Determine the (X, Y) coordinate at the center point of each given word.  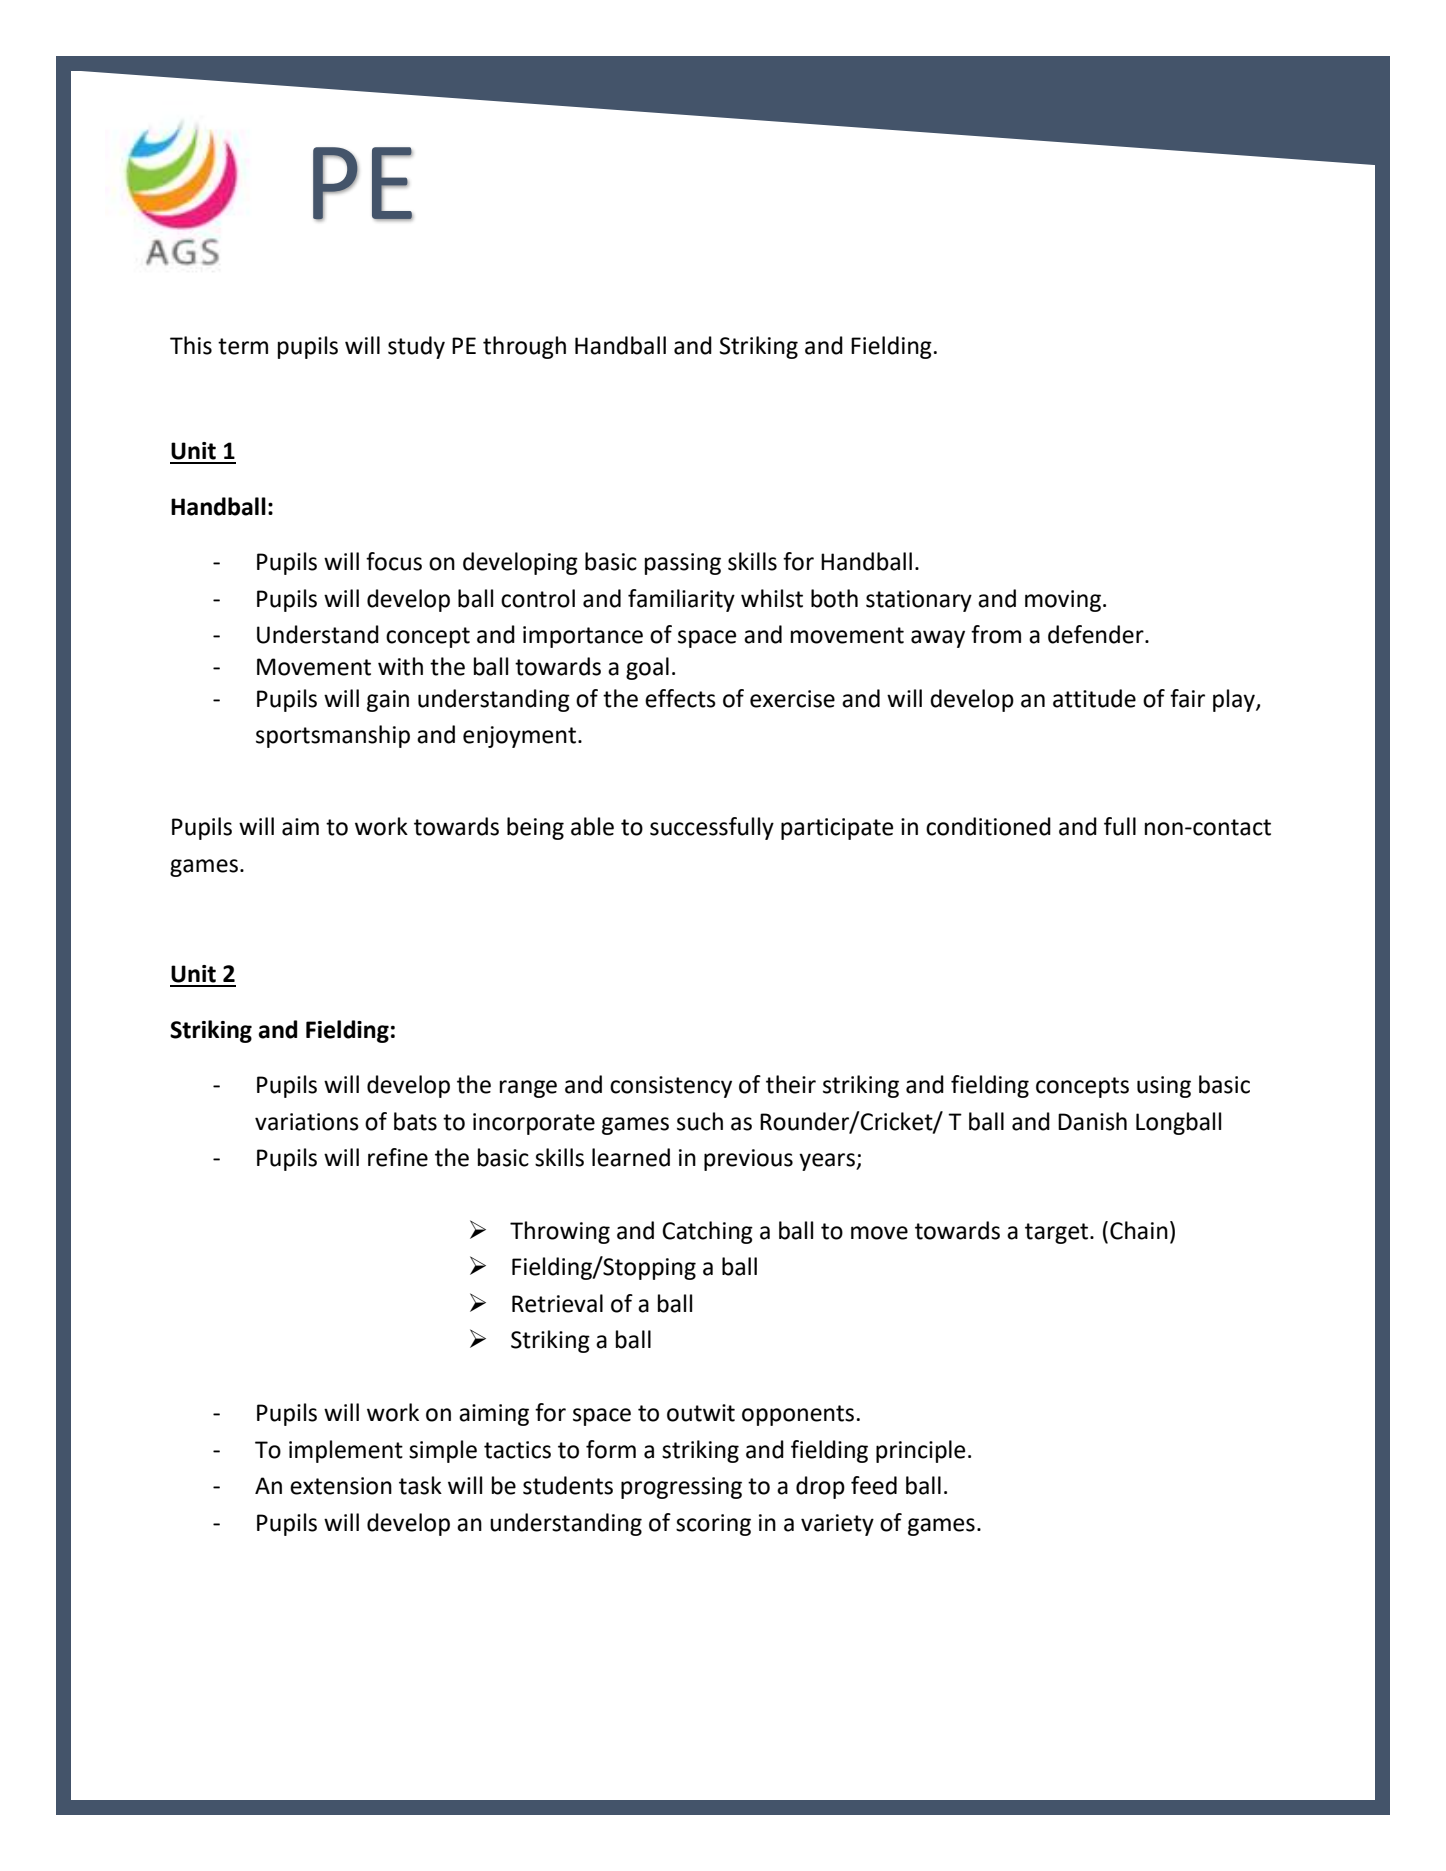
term (243, 346)
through (524, 347)
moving (1063, 601)
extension (341, 1486)
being (535, 828)
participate (837, 829)
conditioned (988, 826)
